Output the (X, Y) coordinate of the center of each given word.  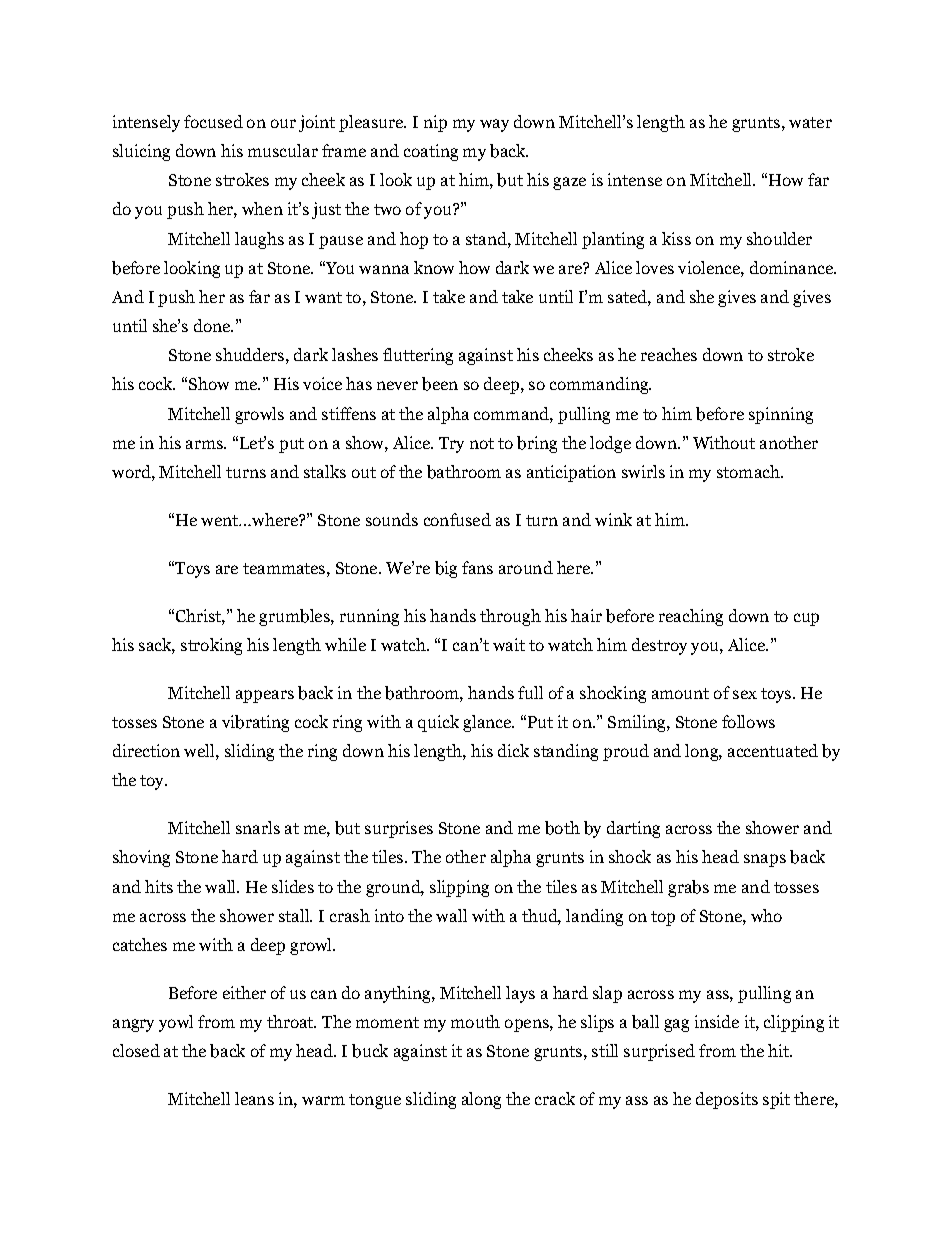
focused (213, 121)
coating (431, 152)
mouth (475, 1021)
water (810, 122)
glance (488, 723)
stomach (749, 471)
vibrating (255, 723)
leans (254, 1098)
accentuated (773, 750)
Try (451, 445)
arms (205, 444)
